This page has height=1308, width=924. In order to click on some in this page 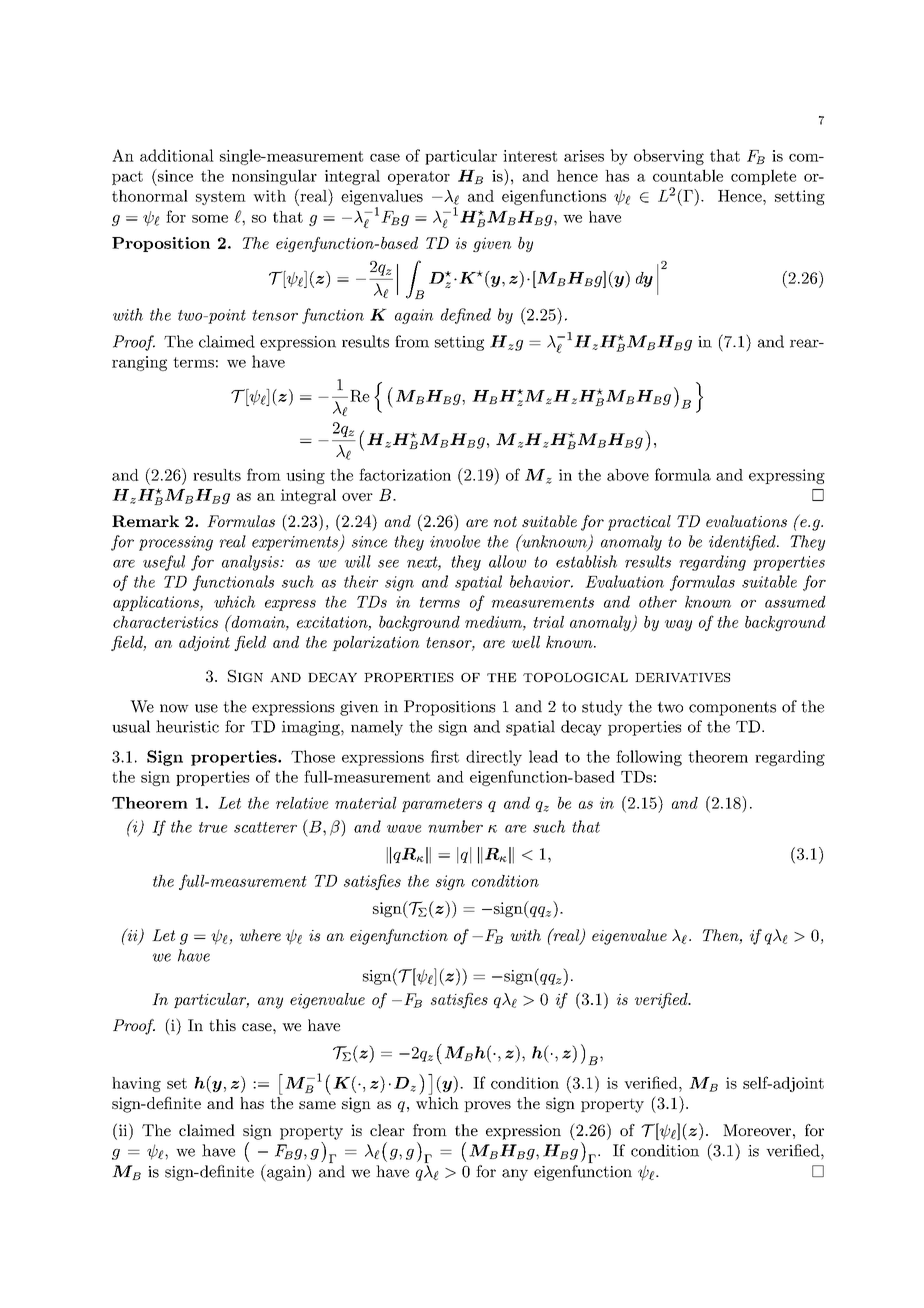, I will do `click(210, 219)`.
